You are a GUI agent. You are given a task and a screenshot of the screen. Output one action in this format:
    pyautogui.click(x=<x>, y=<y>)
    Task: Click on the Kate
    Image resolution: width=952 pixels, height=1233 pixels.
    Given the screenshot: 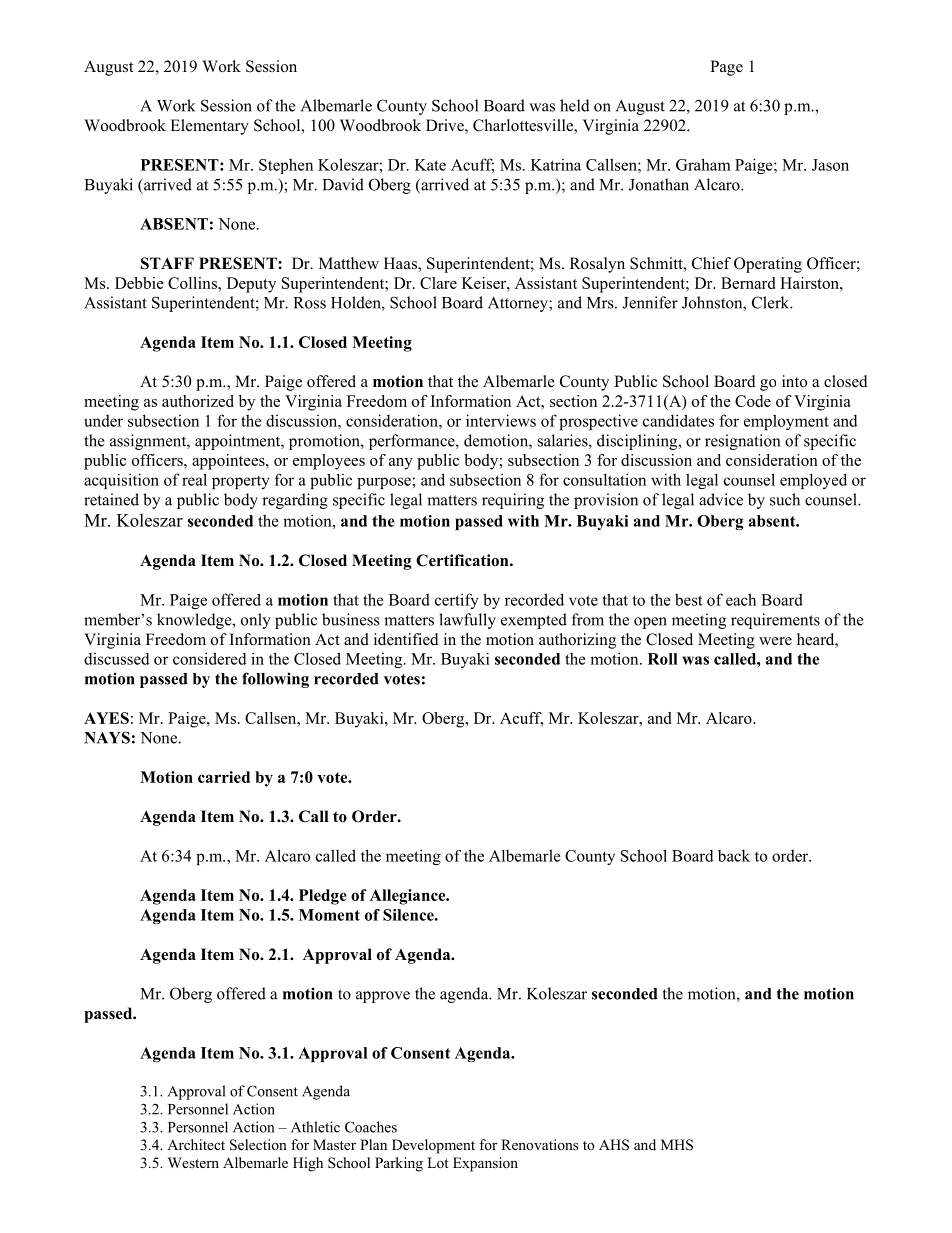 What is the action you would take?
    pyautogui.click(x=430, y=165)
